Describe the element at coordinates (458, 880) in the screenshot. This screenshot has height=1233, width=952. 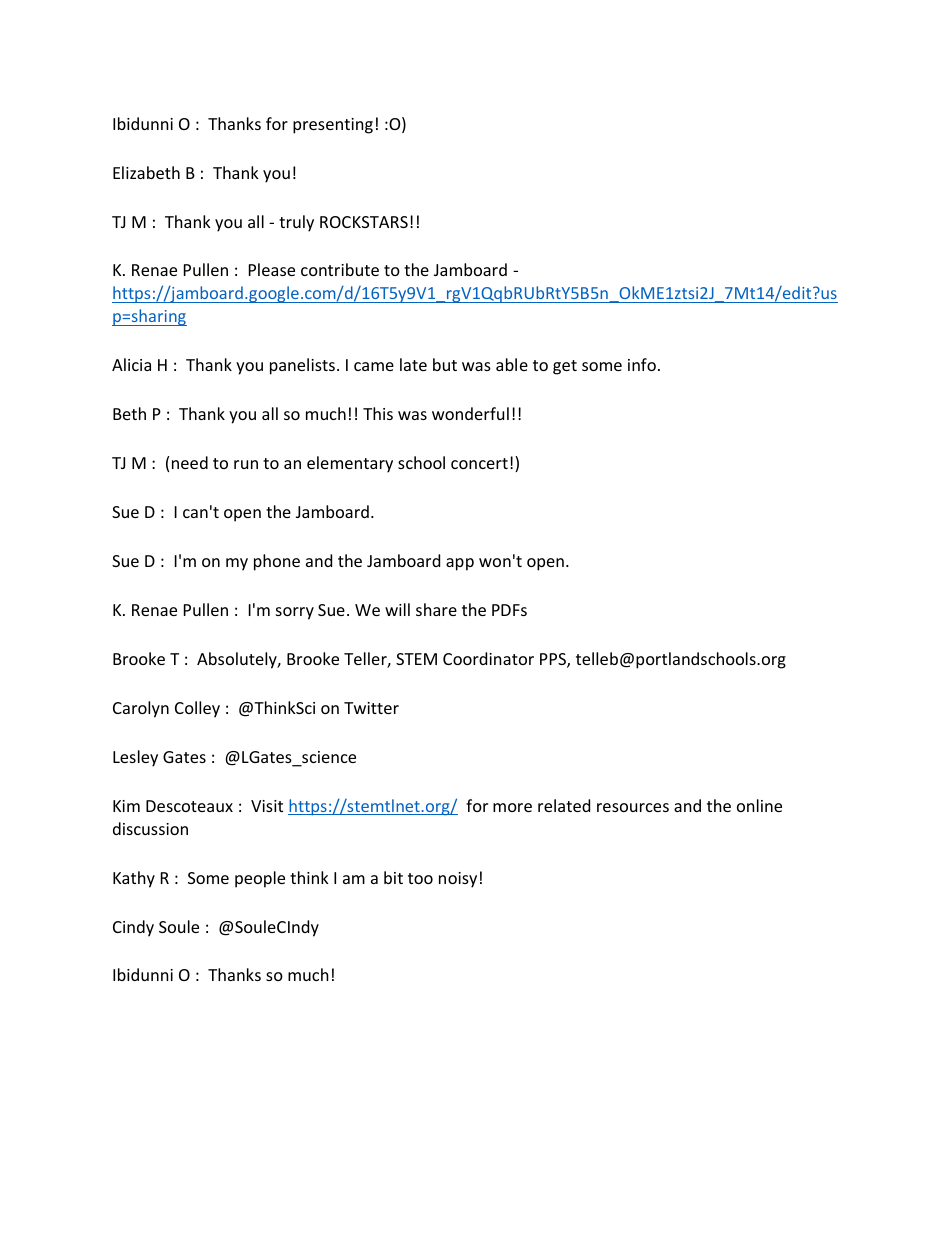
I see `noisy` at that location.
